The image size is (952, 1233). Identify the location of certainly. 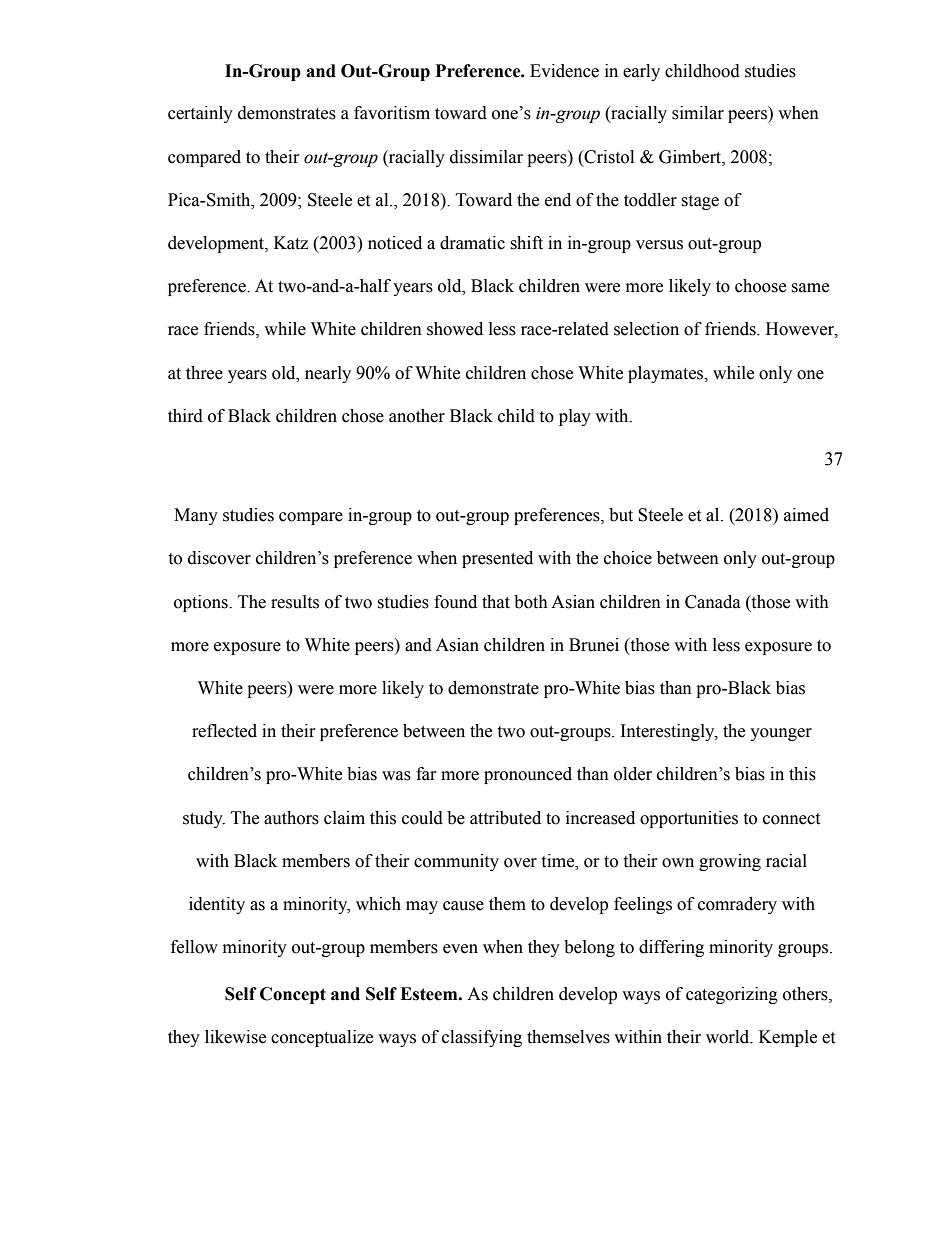
(200, 114).
